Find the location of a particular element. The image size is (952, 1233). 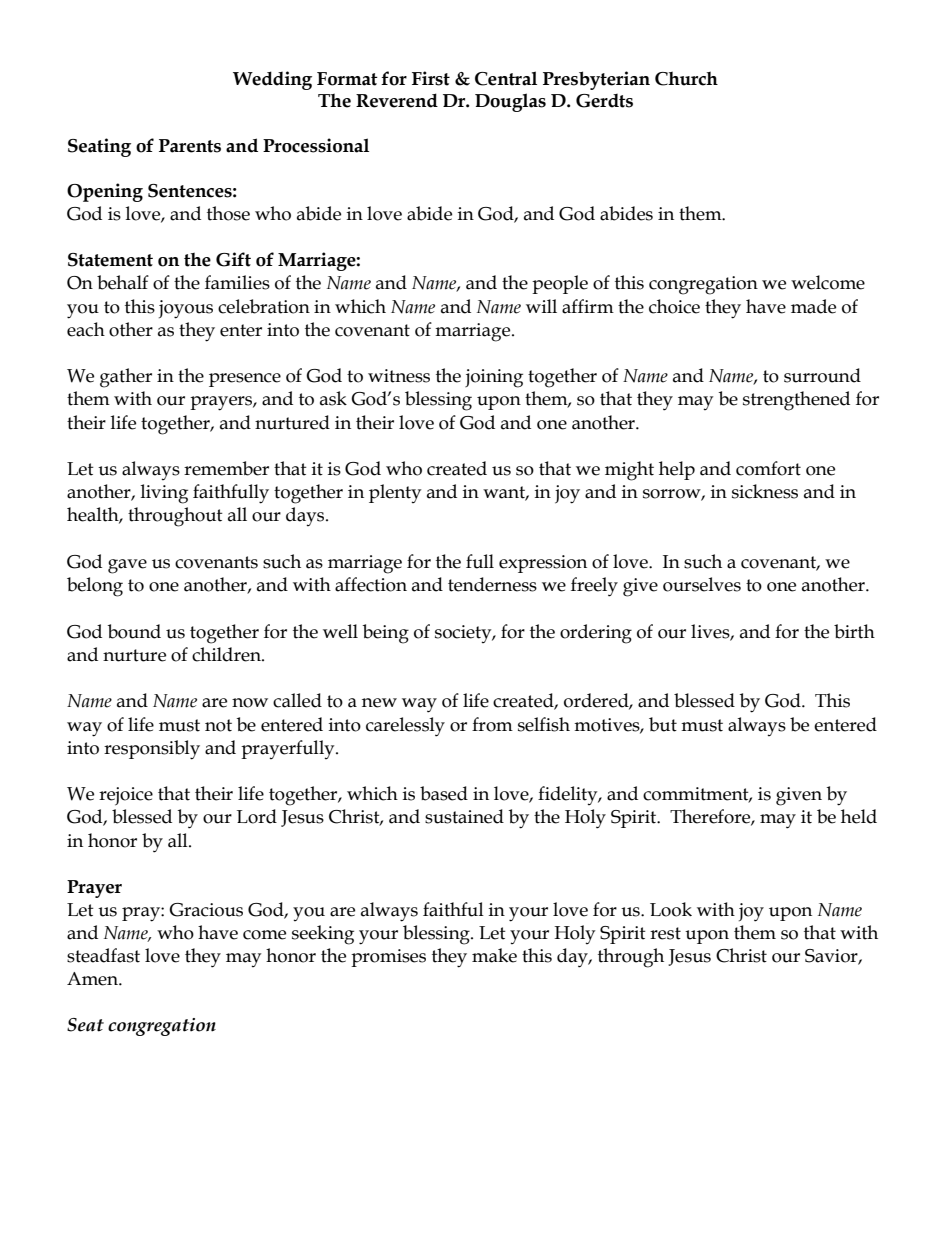

living is located at coordinates (164, 494).
